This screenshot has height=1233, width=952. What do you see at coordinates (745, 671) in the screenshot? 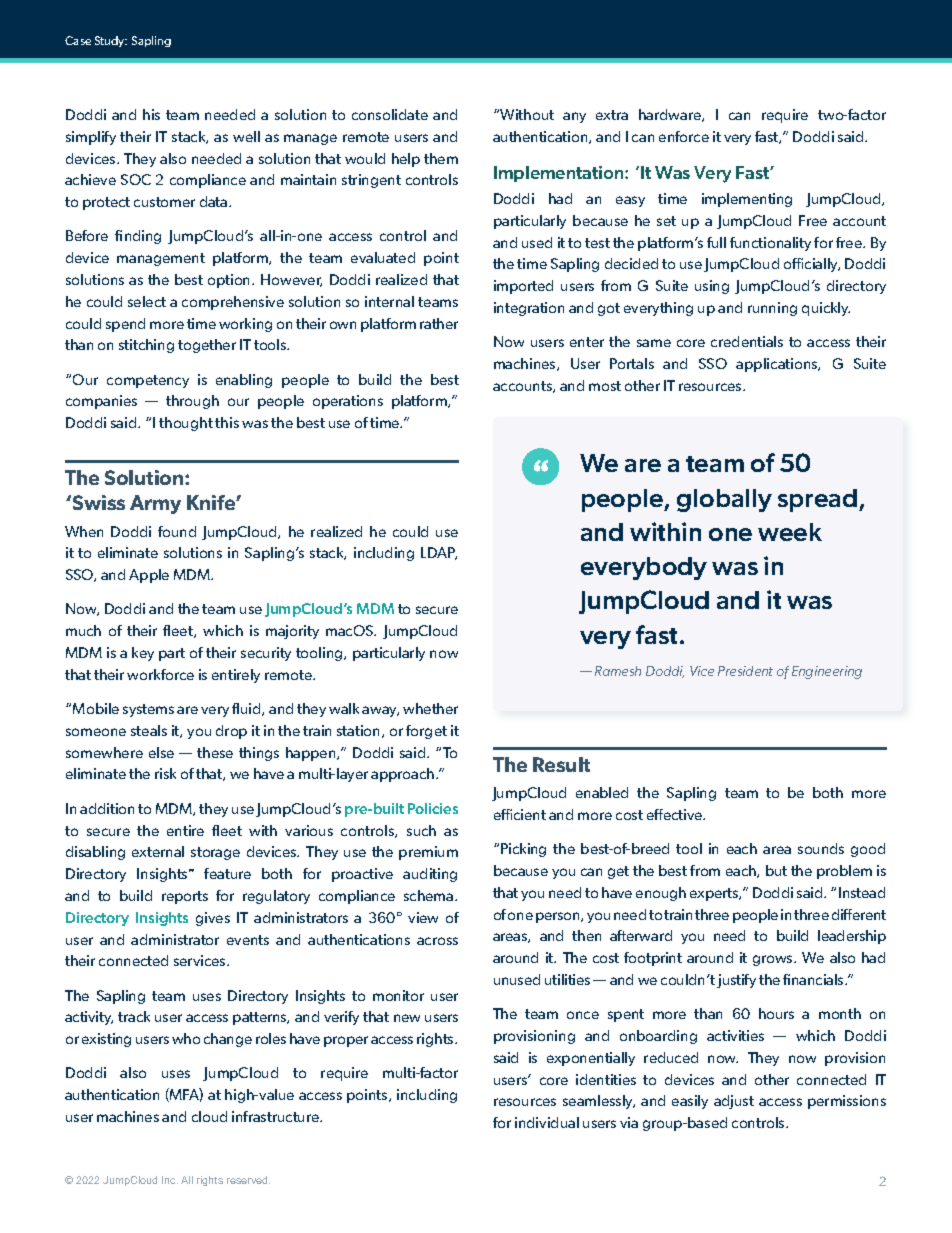
I see `President` at bounding box center [745, 671].
